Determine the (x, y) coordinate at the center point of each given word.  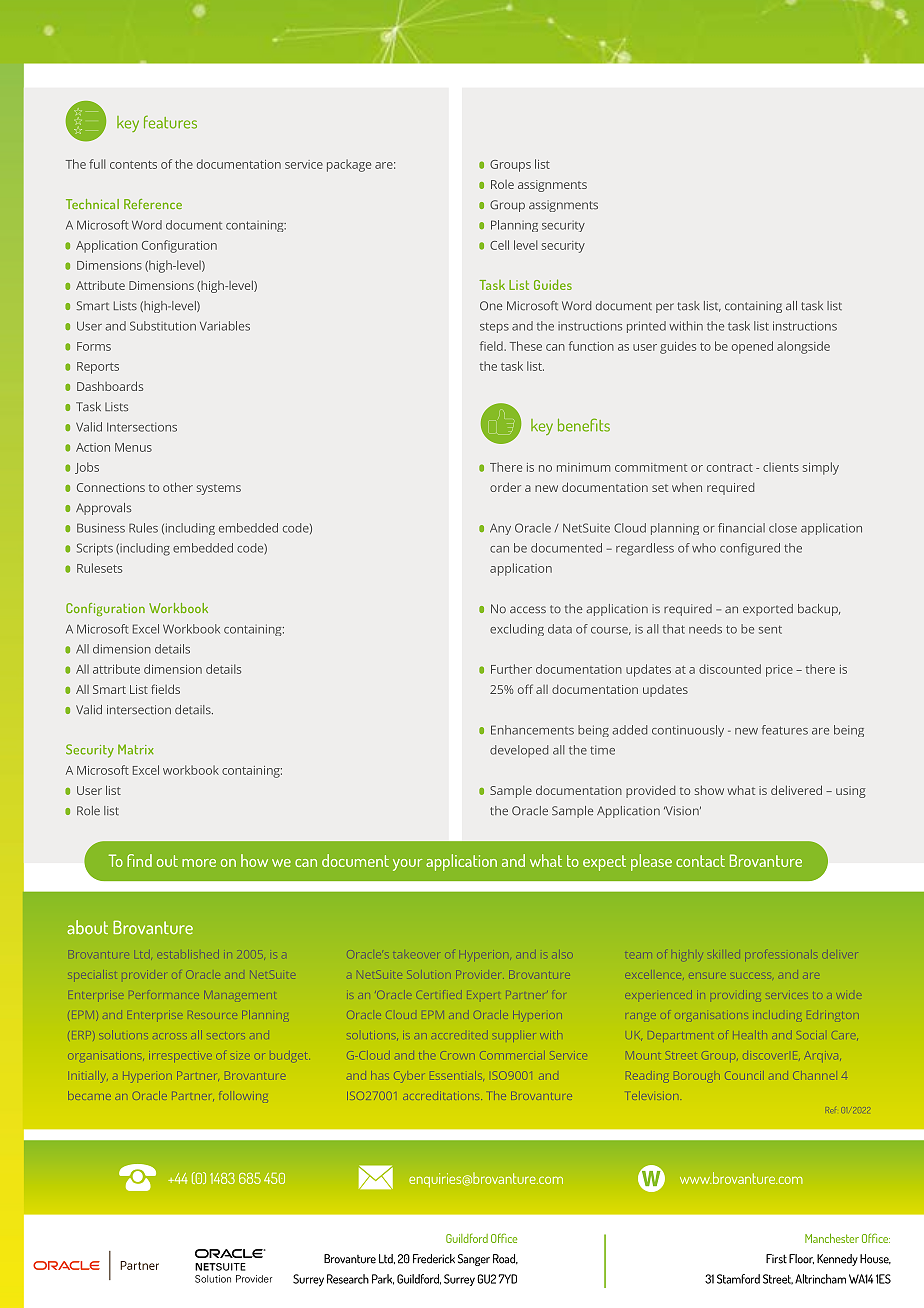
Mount (642, 1057)
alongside (803, 347)
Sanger (474, 1260)
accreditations (442, 1096)
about (87, 927)
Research (348, 1279)
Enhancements (532, 730)
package (349, 165)
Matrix (136, 749)
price (779, 671)
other (178, 487)
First (776, 1259)
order (505, 487)
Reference (153, 204)
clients (781, 467)
